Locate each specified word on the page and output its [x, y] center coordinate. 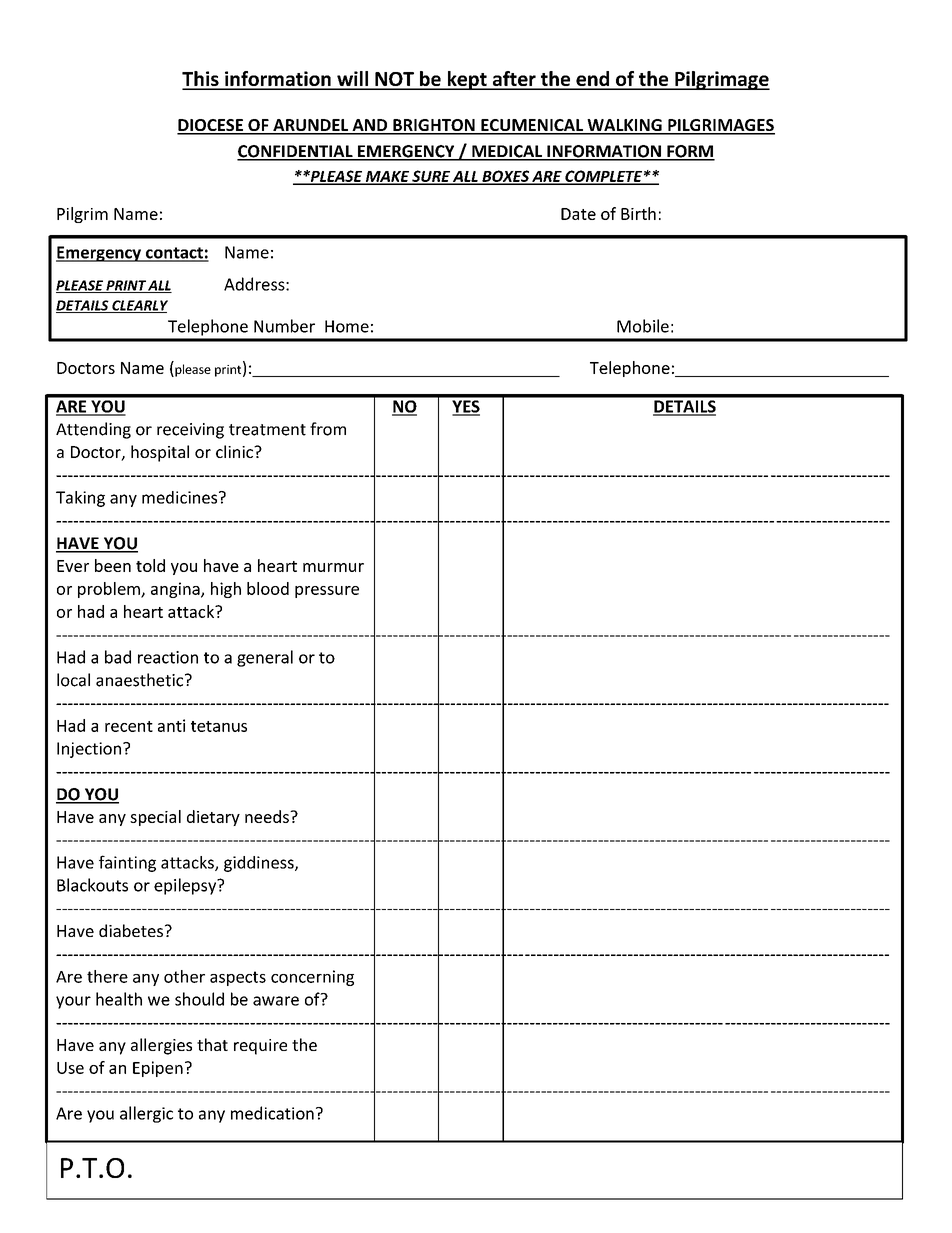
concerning [312, 978]
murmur [333, 567]
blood [268, 588]
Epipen [158, 1069]
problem [110, 590]
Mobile [643, 326]
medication [272, 1113]
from [328, 429]
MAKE [387, 177]
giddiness [260, 864]
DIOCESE [211, 126]
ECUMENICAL [532, 126]
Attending [93, 430]
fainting [127, 863]
